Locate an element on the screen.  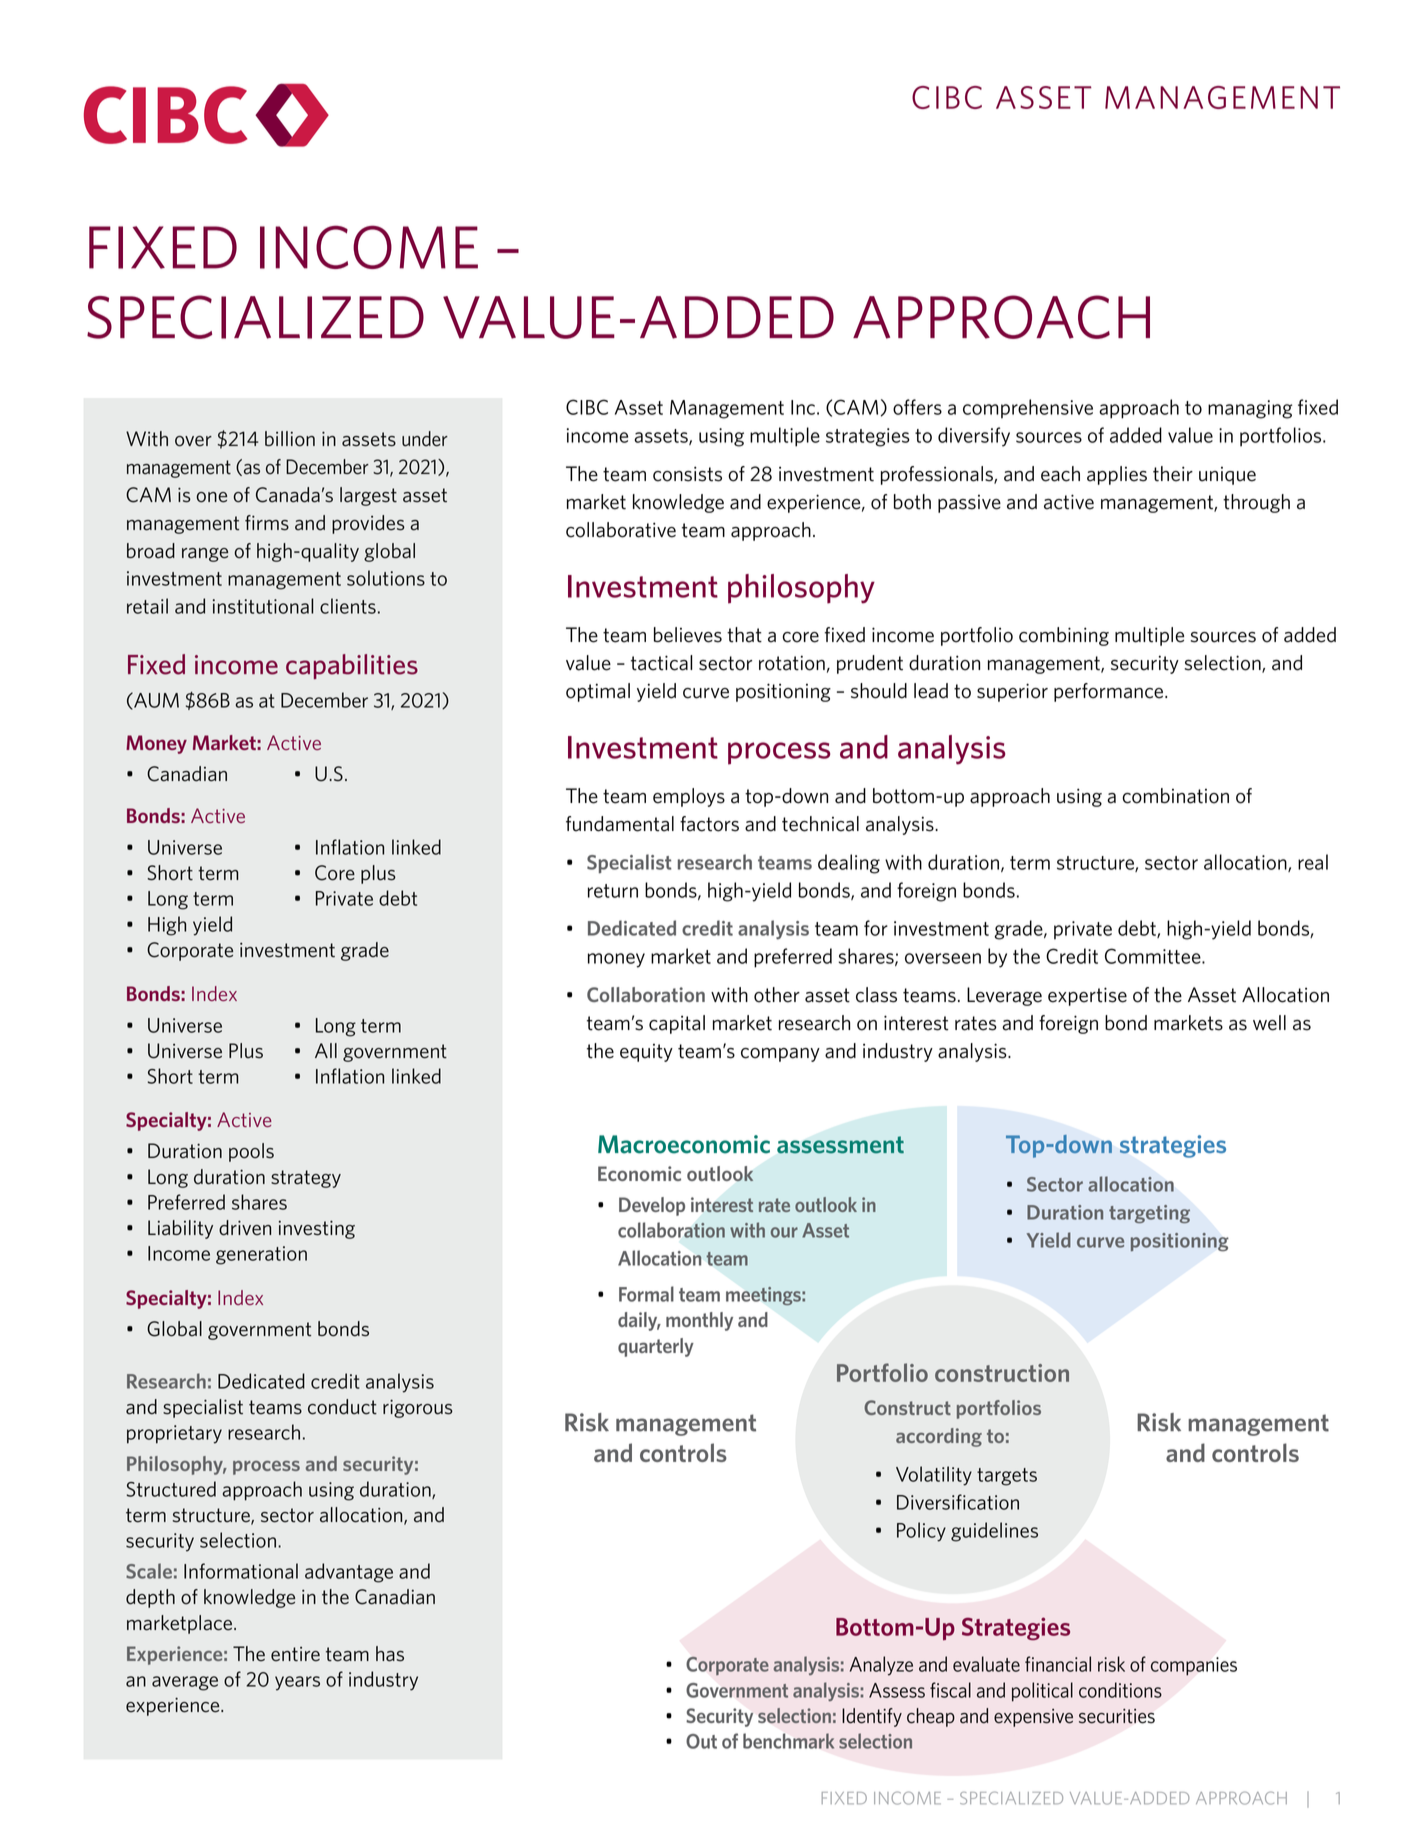
years is located at coordinates (297, 1683).
